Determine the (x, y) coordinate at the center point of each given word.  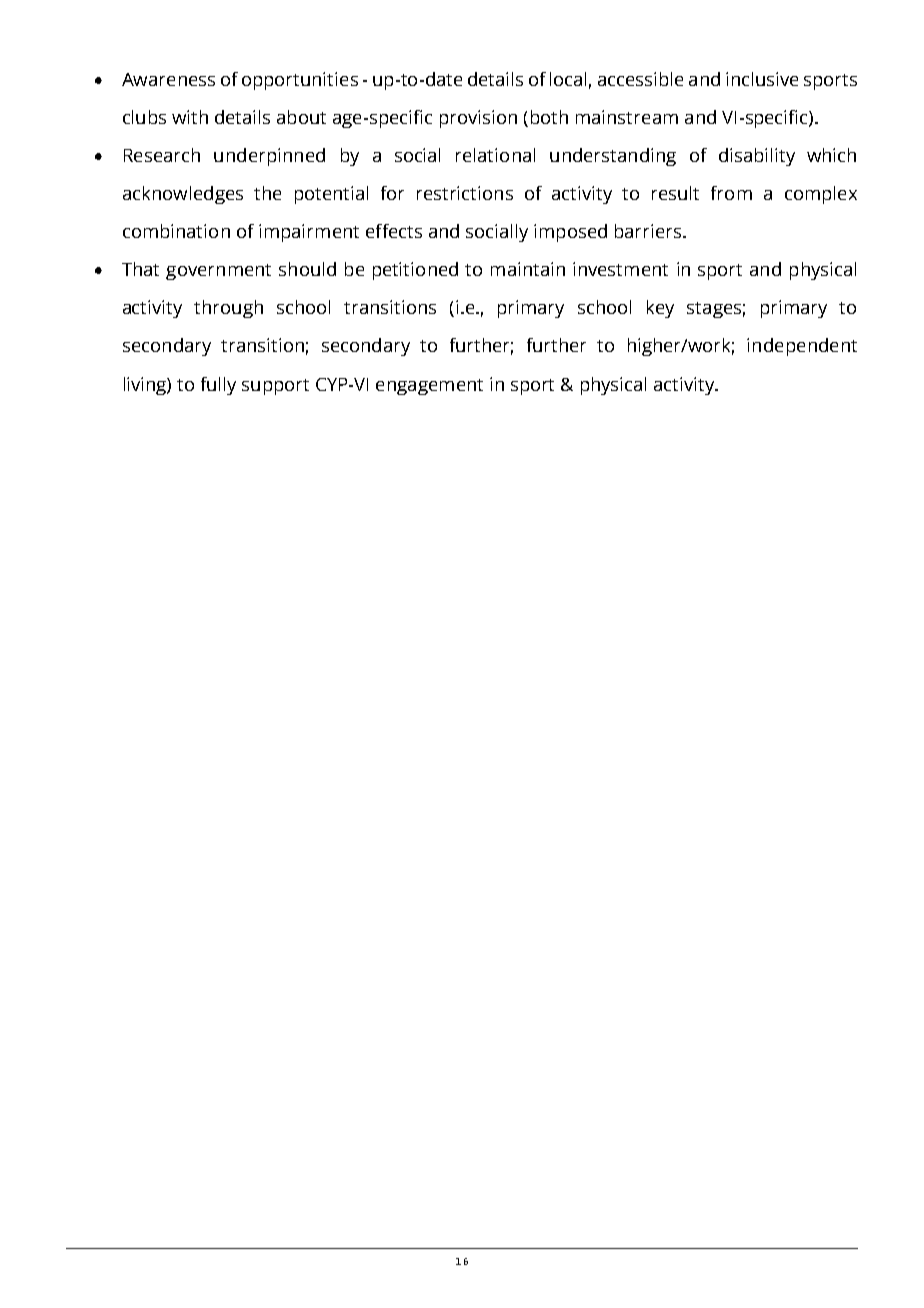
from (731, 193)
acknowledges (183, 195)
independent (802, 347)
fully (218, 386)
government (218, 272)
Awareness (168, 79)
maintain (528, 269)
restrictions (465, 193)
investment (620, 269)
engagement (429, 387)
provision (478, 119)
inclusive (762, 79)
